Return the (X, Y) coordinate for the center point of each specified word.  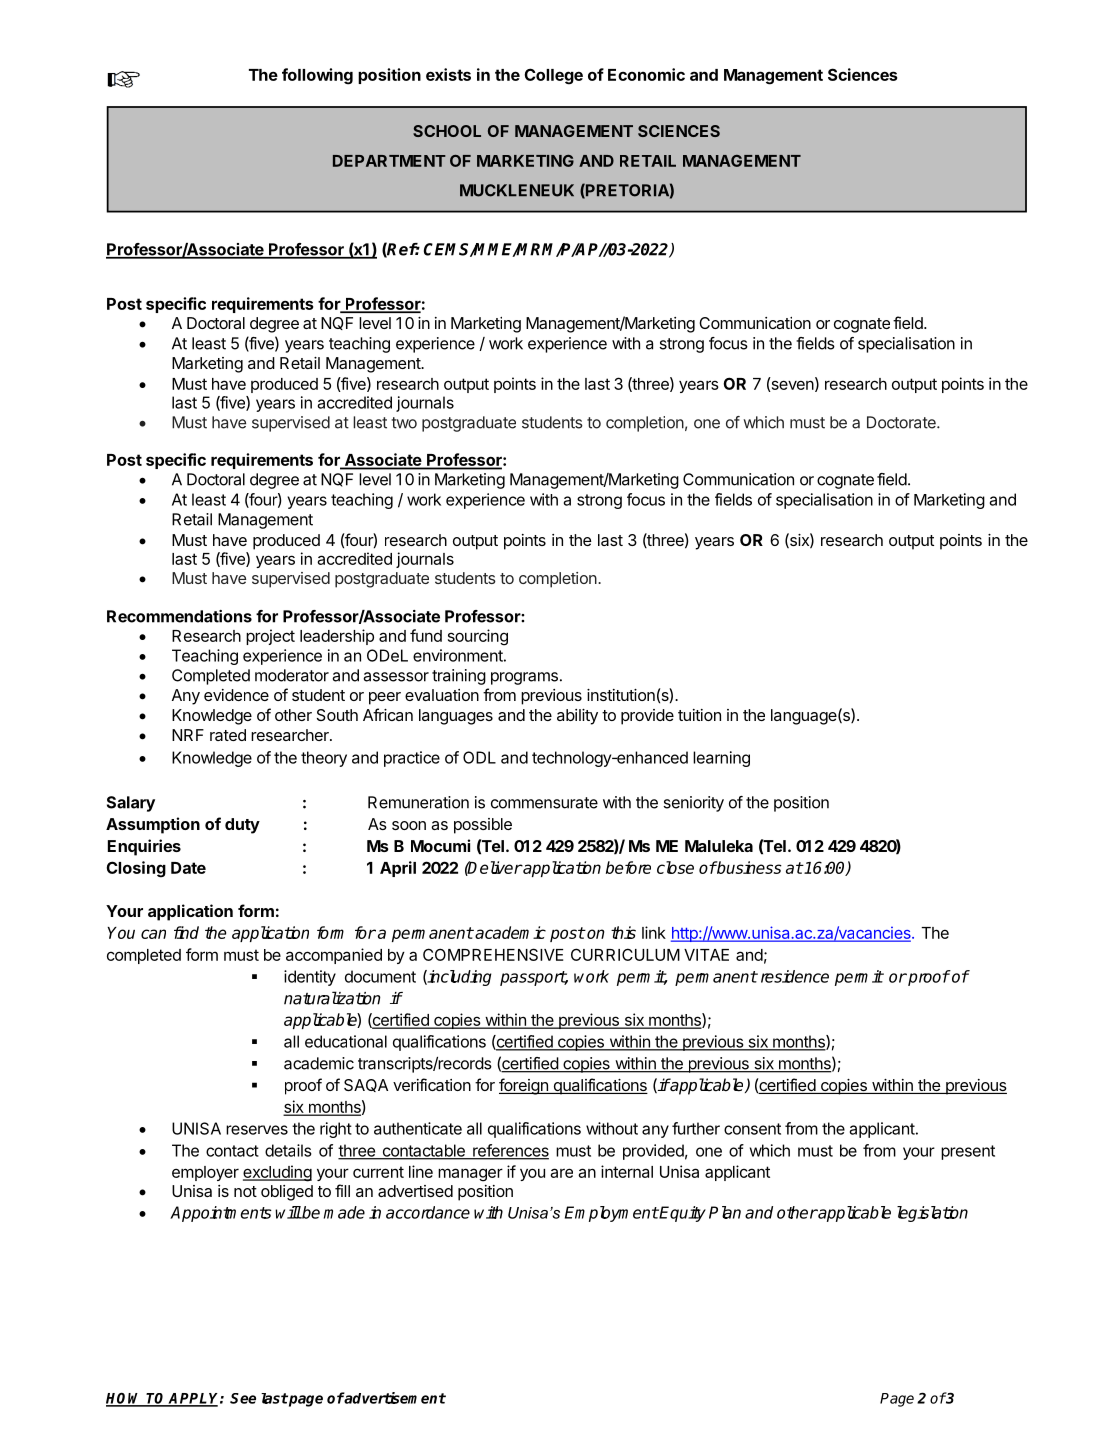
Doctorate (902, 422)
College (553, 76)
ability (577, 717)
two (404, 423)
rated (228, 735)
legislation (932, 1214)
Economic (646, 74)
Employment (612, 1214)
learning (721, 759)
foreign (524, 1086)
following (317, 76)
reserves (257, 1130)
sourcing (478, 637)
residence (795, 976)
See (243, 1398)
